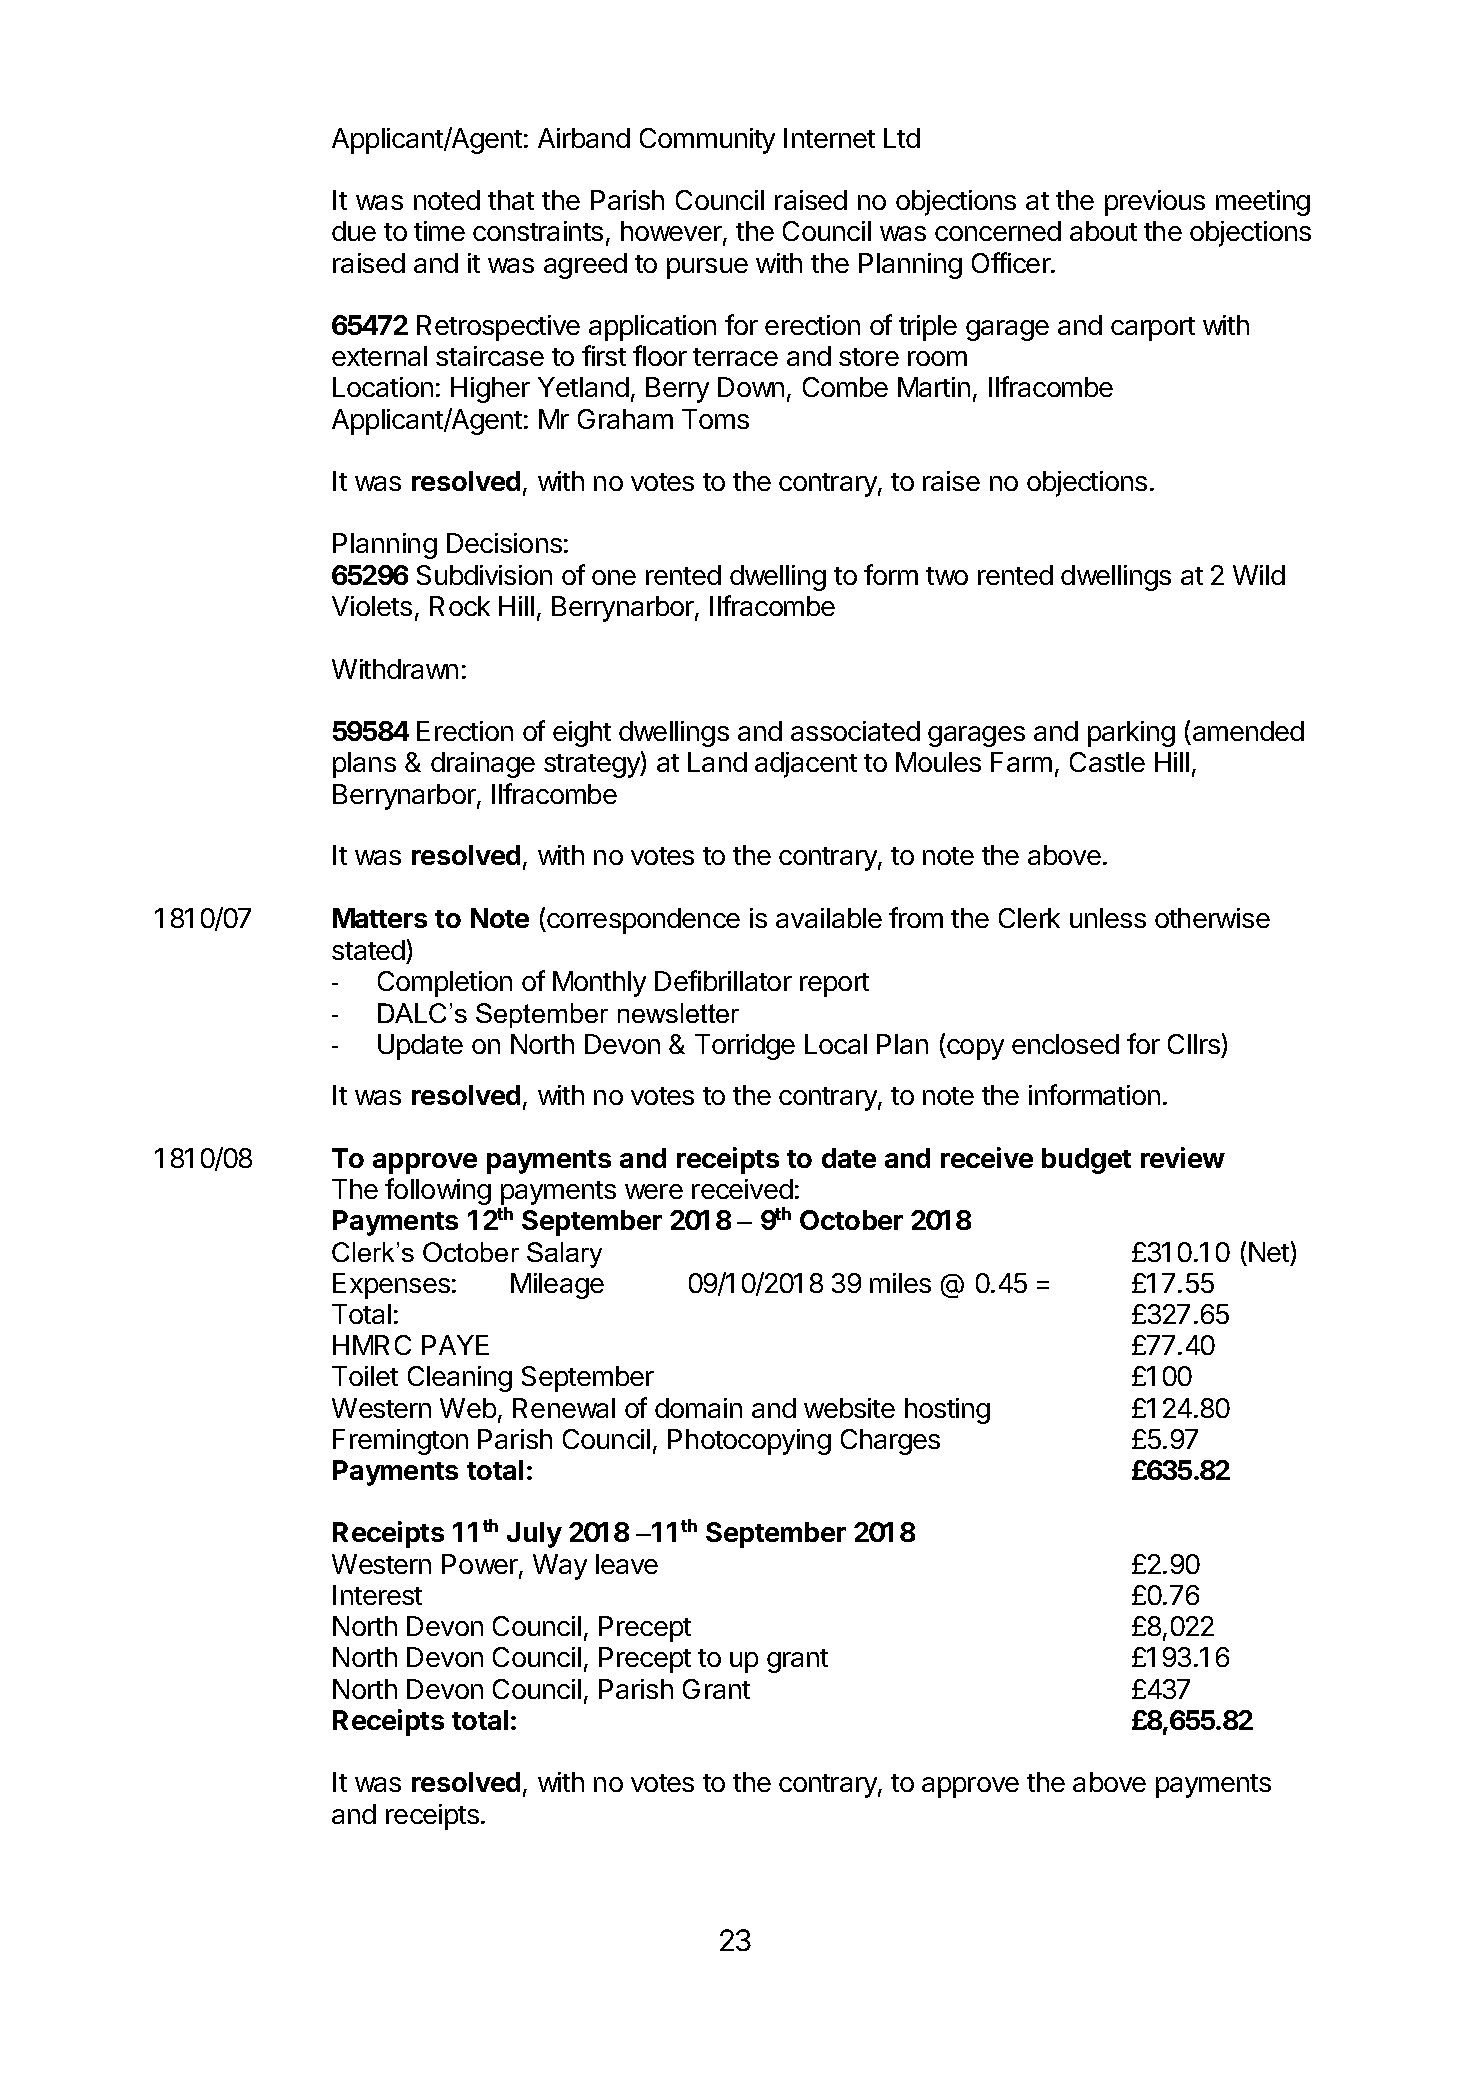  I want to click on Matters, so click(380, 918).
